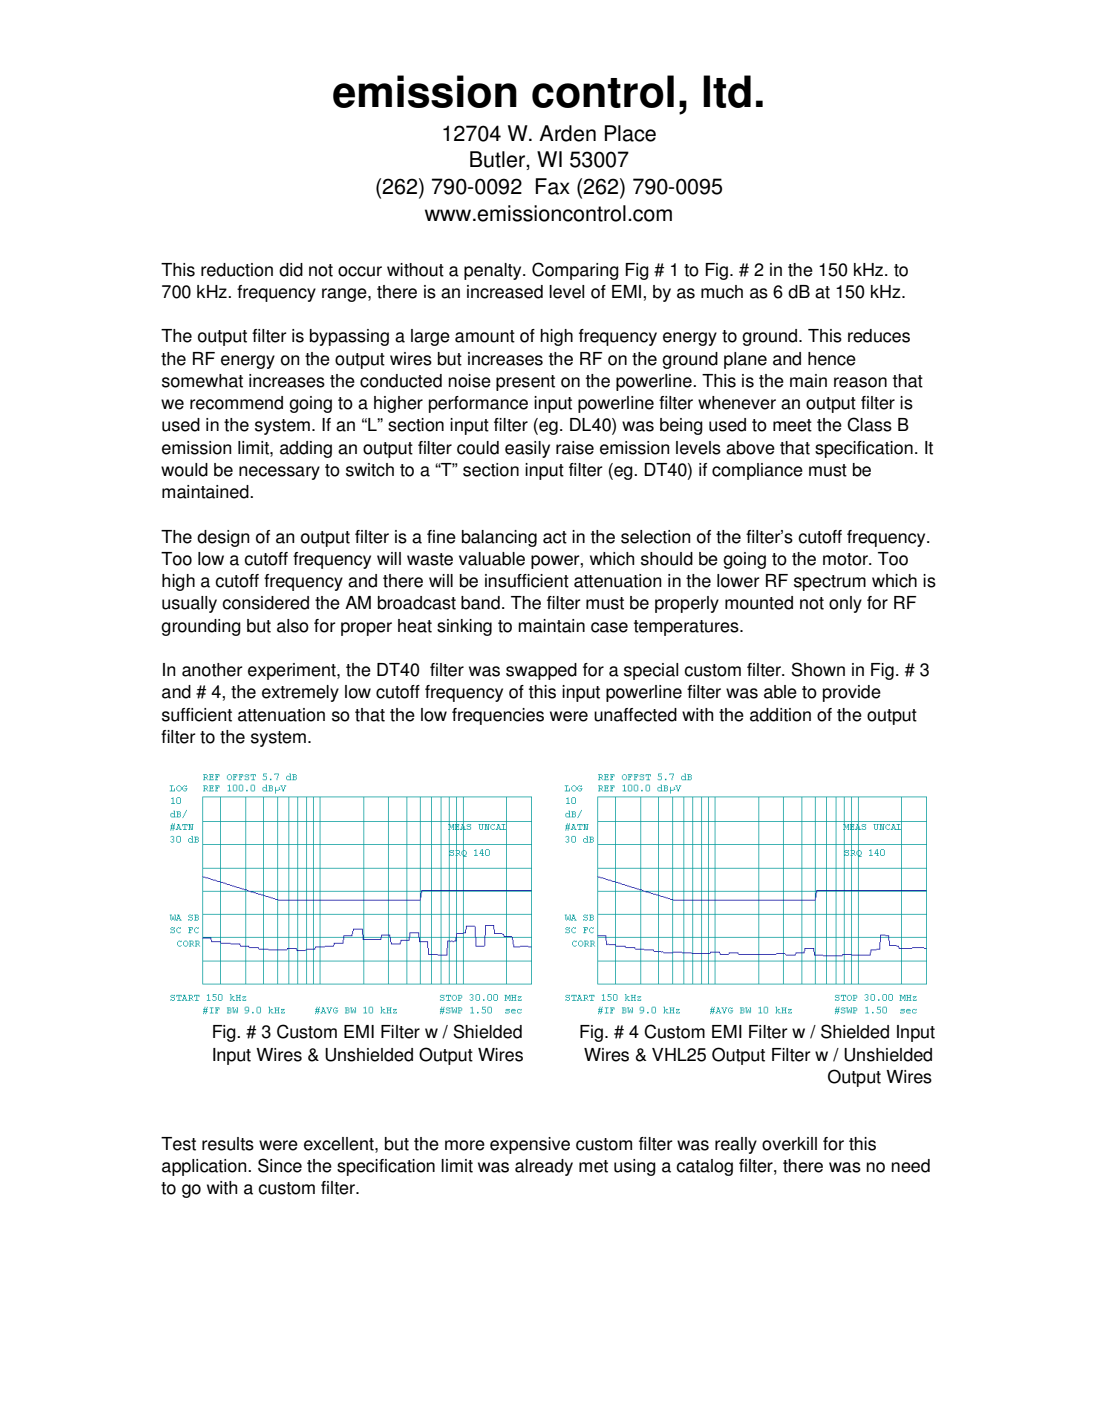  I want to click on recommend, so click(236, 403).
